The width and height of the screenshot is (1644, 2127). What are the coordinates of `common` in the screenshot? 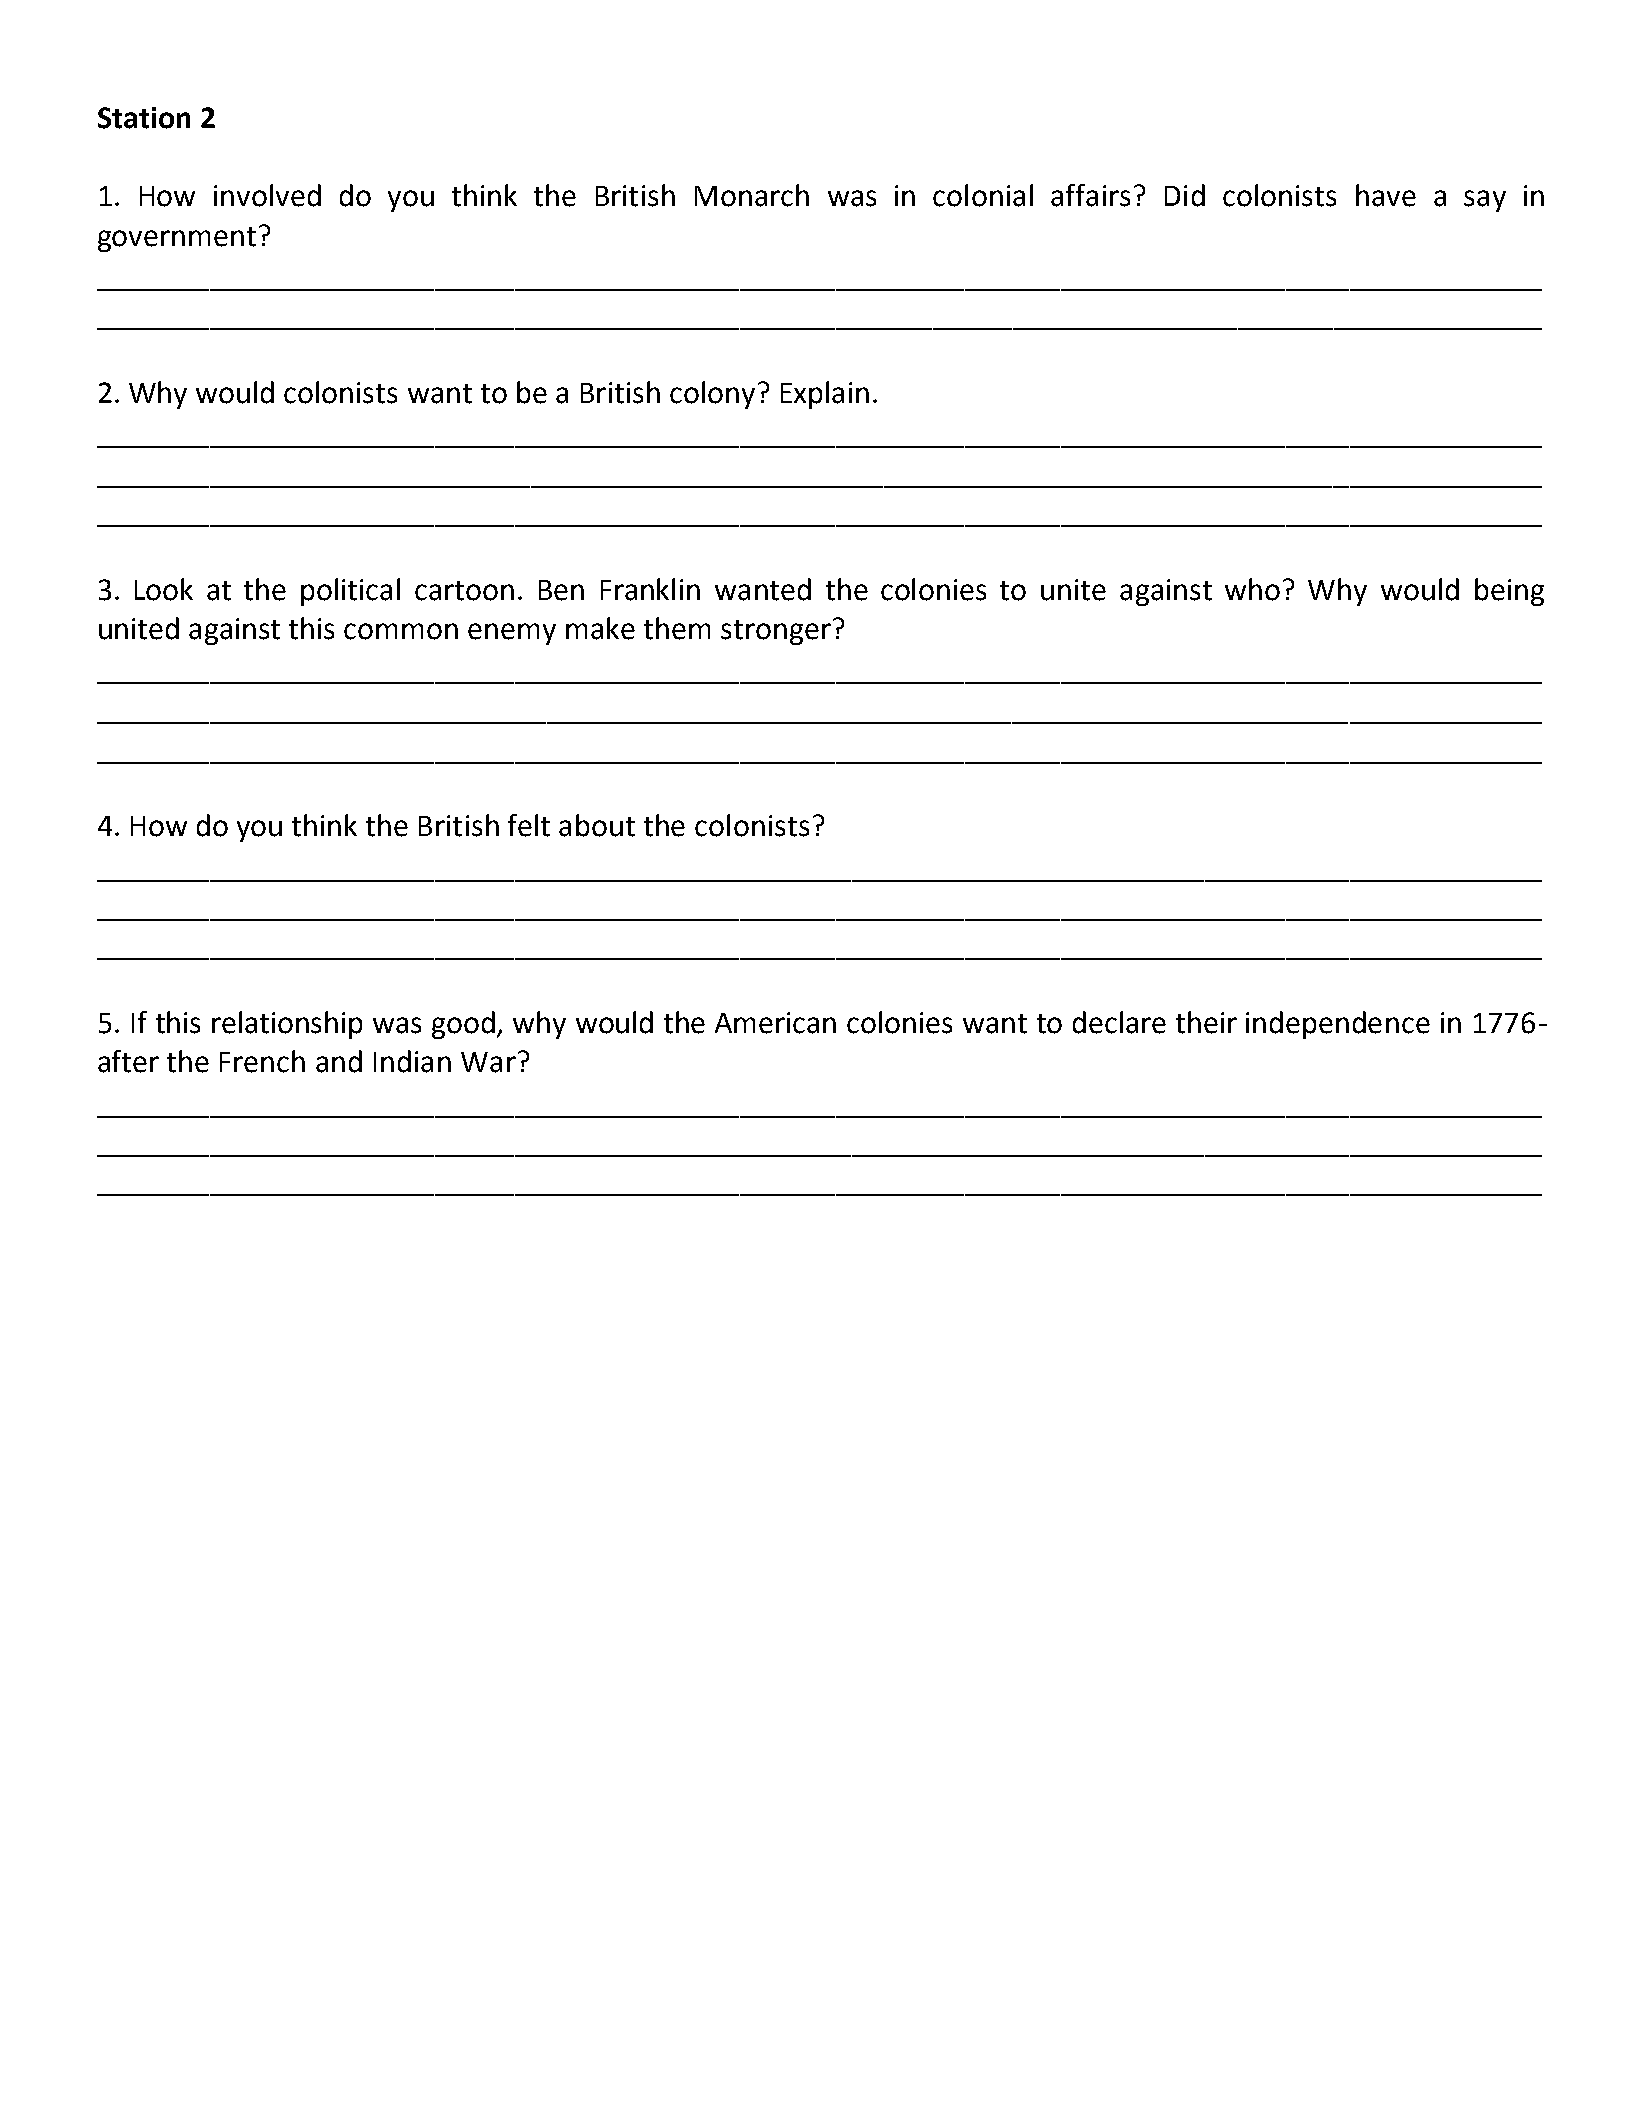 It's located at (401, 631).
